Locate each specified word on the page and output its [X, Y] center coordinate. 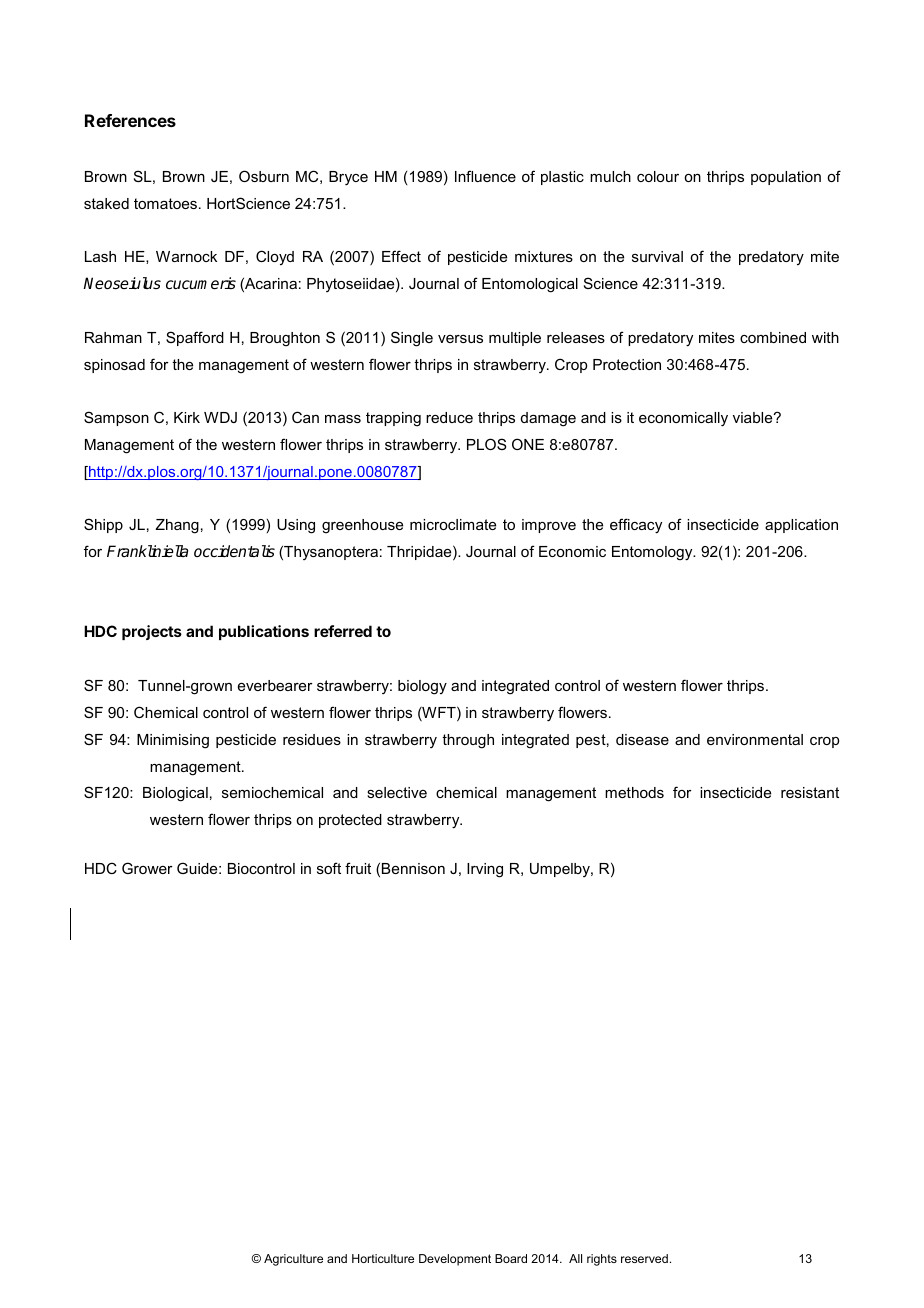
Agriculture [293, 1260]
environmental [755, 739]
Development [455, 1260]
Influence [485, 176]
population [786, 178]
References [130, 120]
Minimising [173, 741]
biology [422, 687]
